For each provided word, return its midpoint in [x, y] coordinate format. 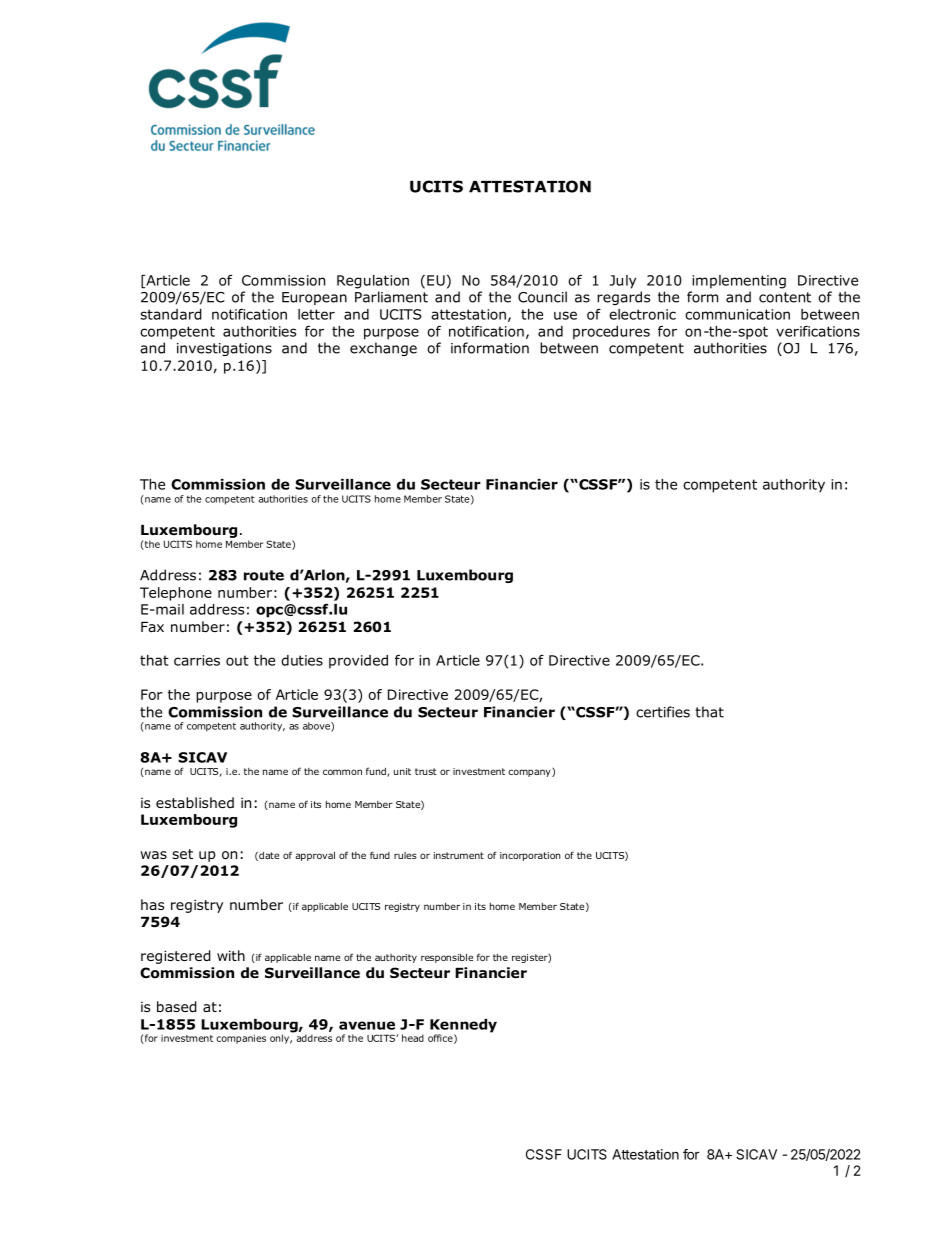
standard [171, 314]
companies [241, 1039]
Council [542, 297]
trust [426, 771]
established [195, 802]
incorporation [530, 856]
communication [737, 314]
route [264, 575]
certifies [663, 712]
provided [358, 662]
